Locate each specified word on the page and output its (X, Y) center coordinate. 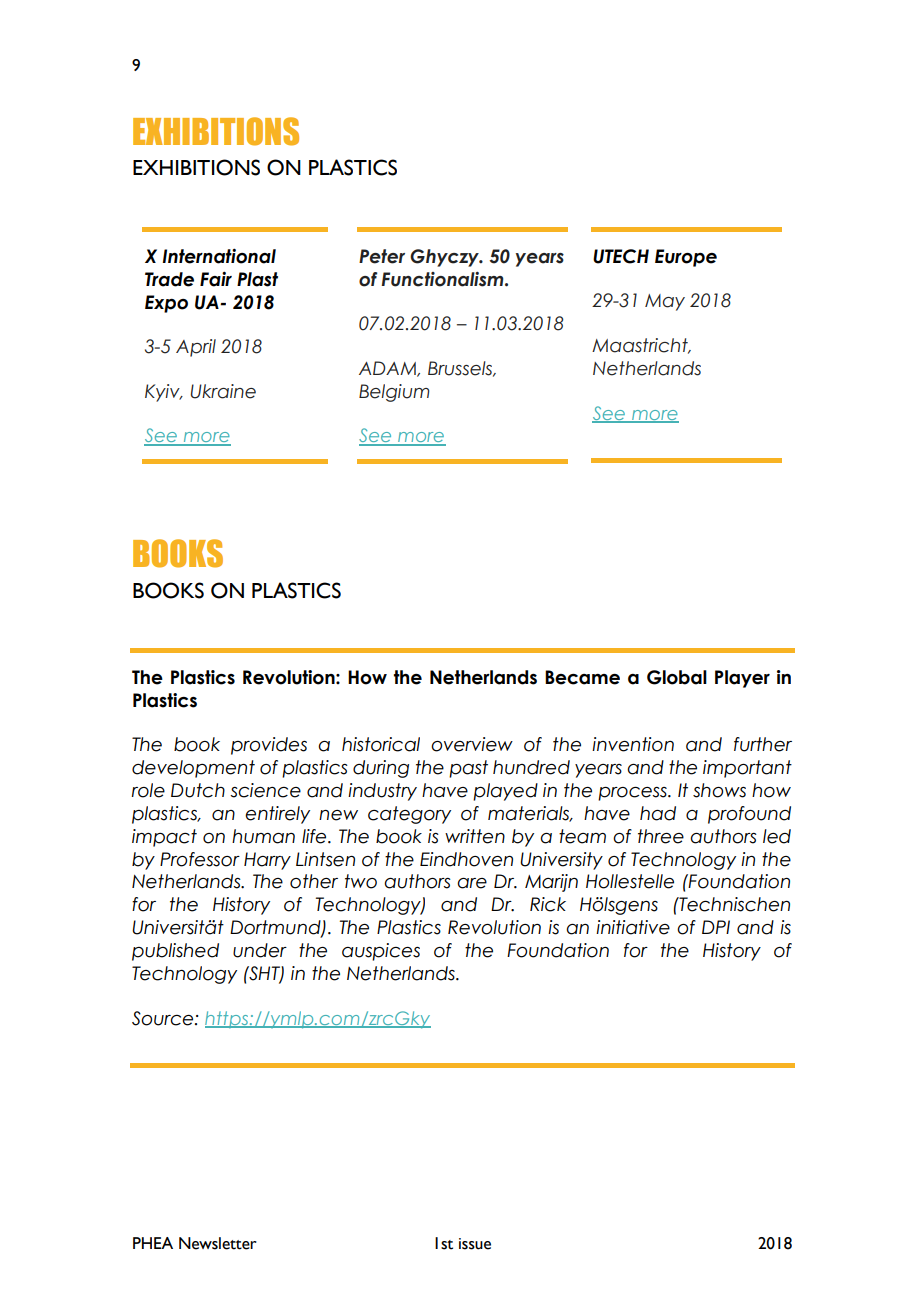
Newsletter (218, 1243)
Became (582, 677)
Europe (686, 258)
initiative (633, 927)
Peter (382, 256)
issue (475, 1244)
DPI (716, 927)
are (472, 883)
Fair (216, 279)
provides (269, 746)
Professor (200, 859)
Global (677, 677)
